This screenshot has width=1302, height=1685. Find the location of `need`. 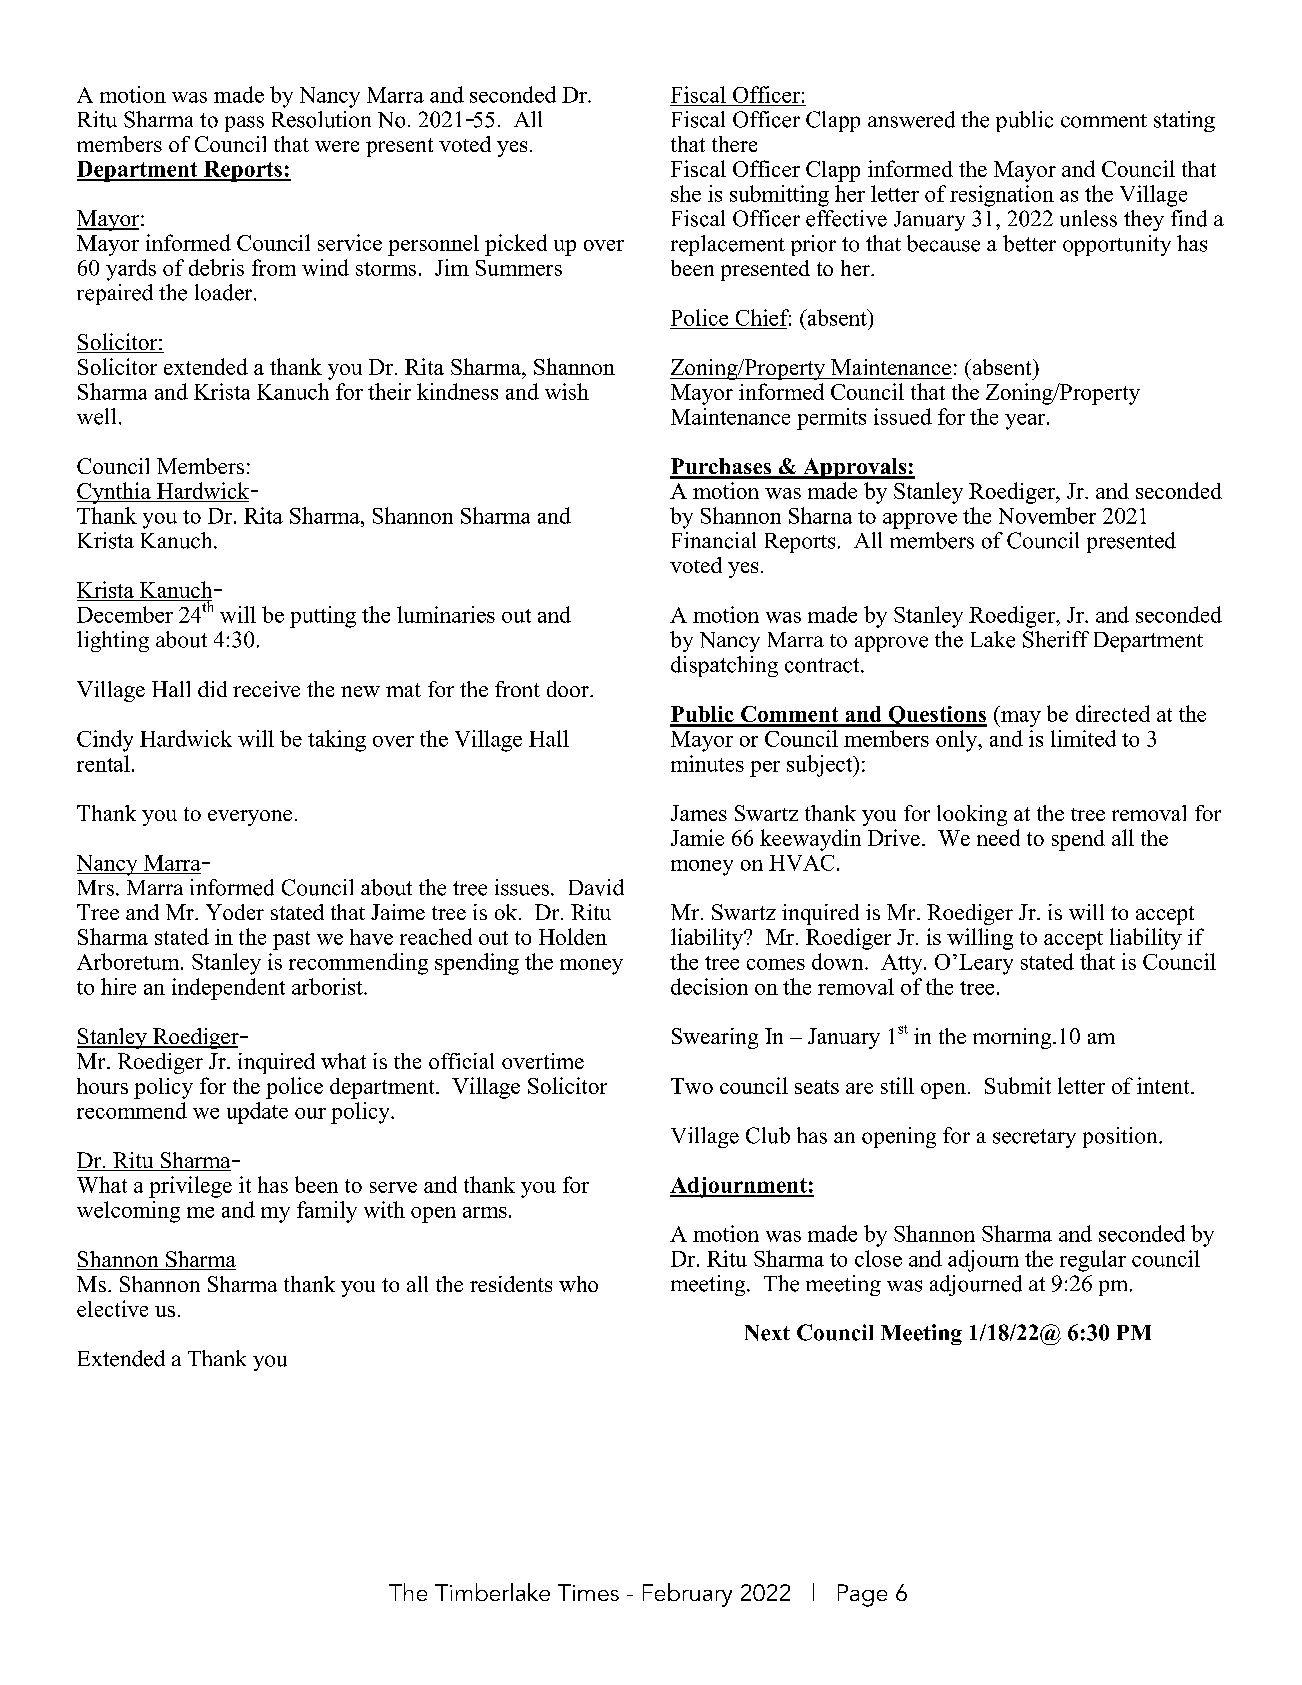

need is located at coordinates (998, 837).
